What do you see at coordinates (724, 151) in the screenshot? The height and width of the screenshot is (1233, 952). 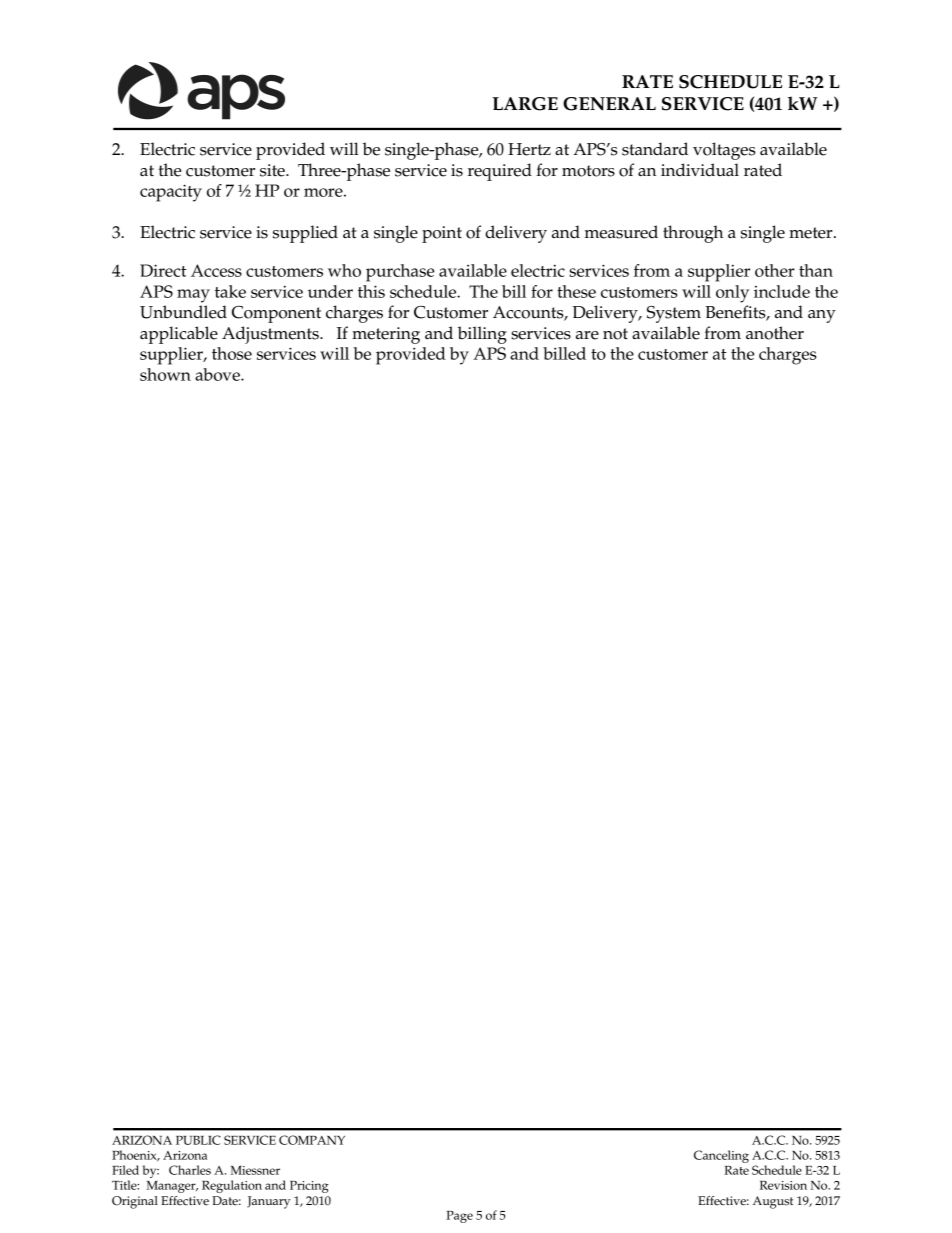 I see `voltages` at bounding box center [724, 151].
